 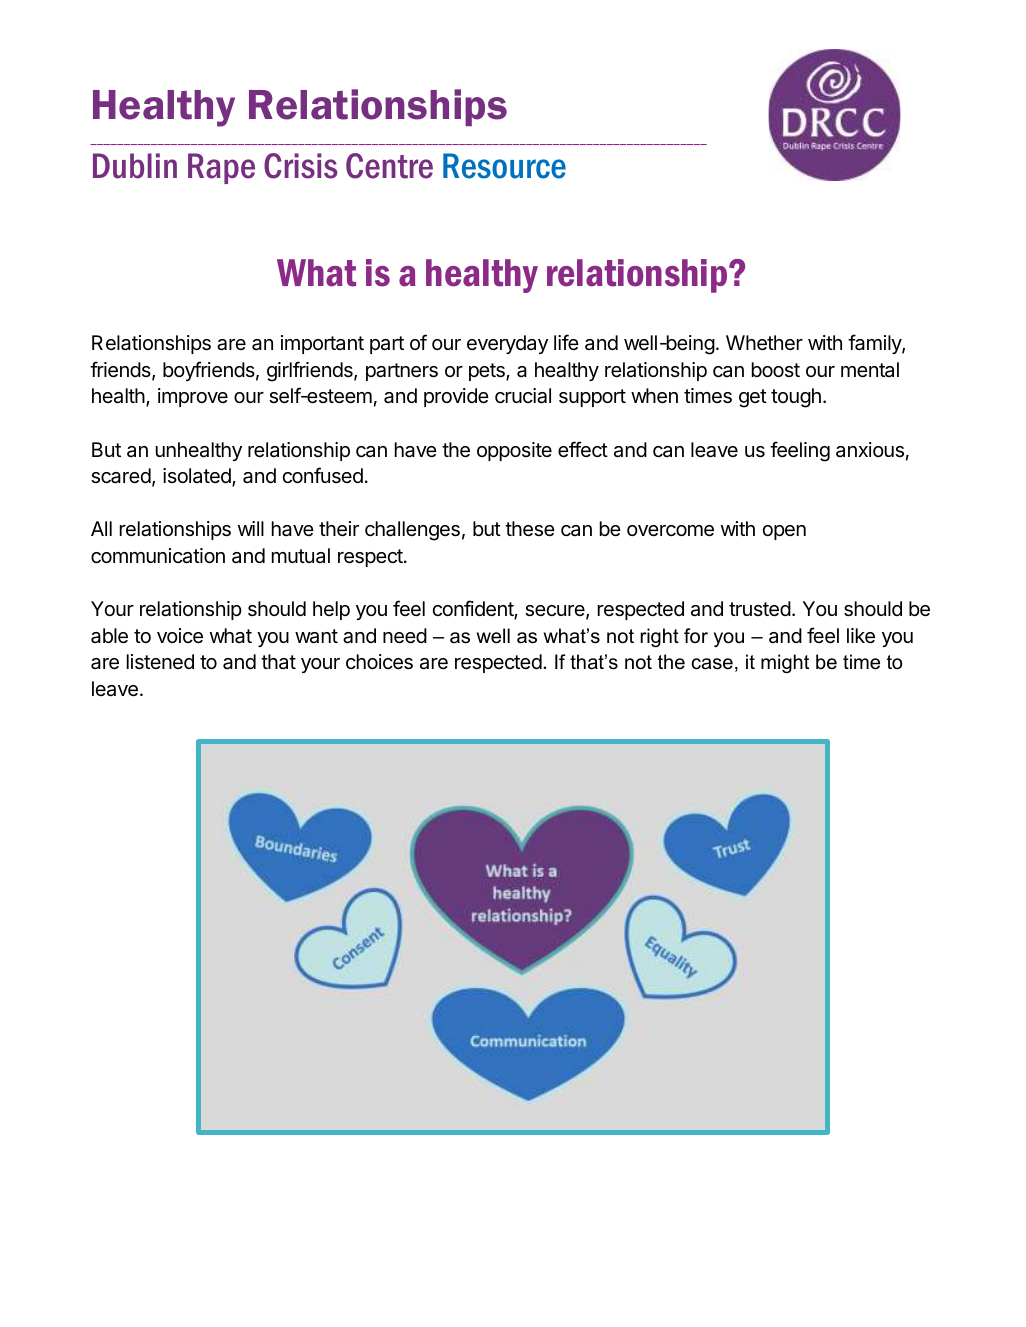 What do you see at coordinates (504, 166) in the screenshot?
I see `Resource` at bounding box center [504, 166].
